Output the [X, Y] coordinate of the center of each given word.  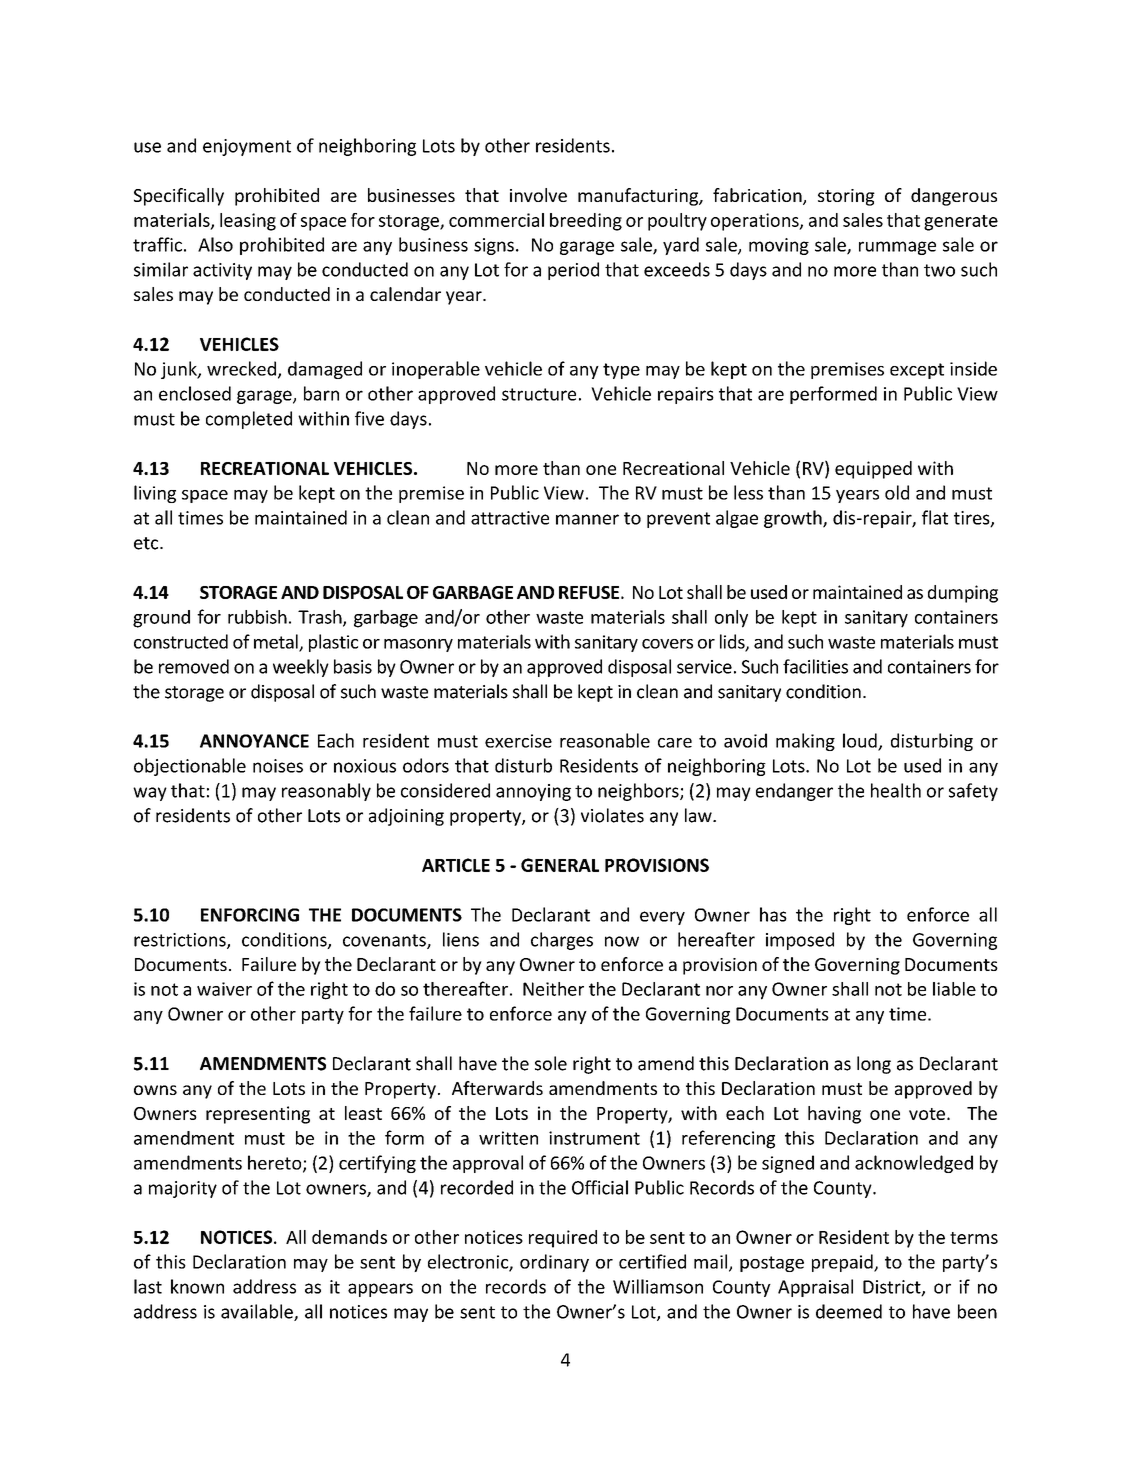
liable [954, 989]
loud [861, 741]
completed [249, 420]
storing [846, 197]
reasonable [605, 740]
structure [539, 394]
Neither [553, 989]
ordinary [554, 1263]
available [258, 1312]
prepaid [843, 1263]
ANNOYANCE [254, 741]
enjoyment [247, 147]
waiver [224, 989]
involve [538, 195]
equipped [873, 470]
